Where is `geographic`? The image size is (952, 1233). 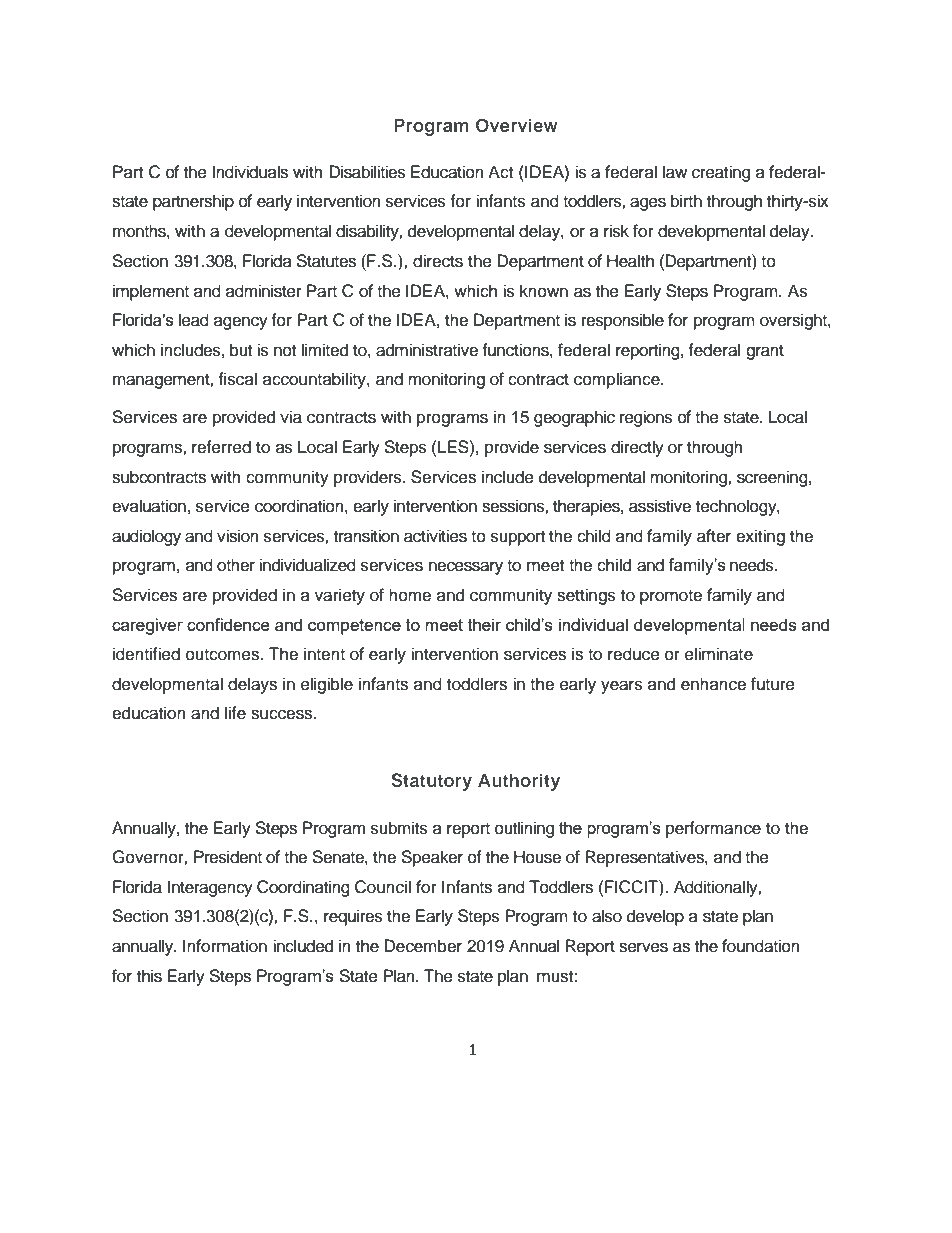
geographic is located at coordinates (574, 418).
